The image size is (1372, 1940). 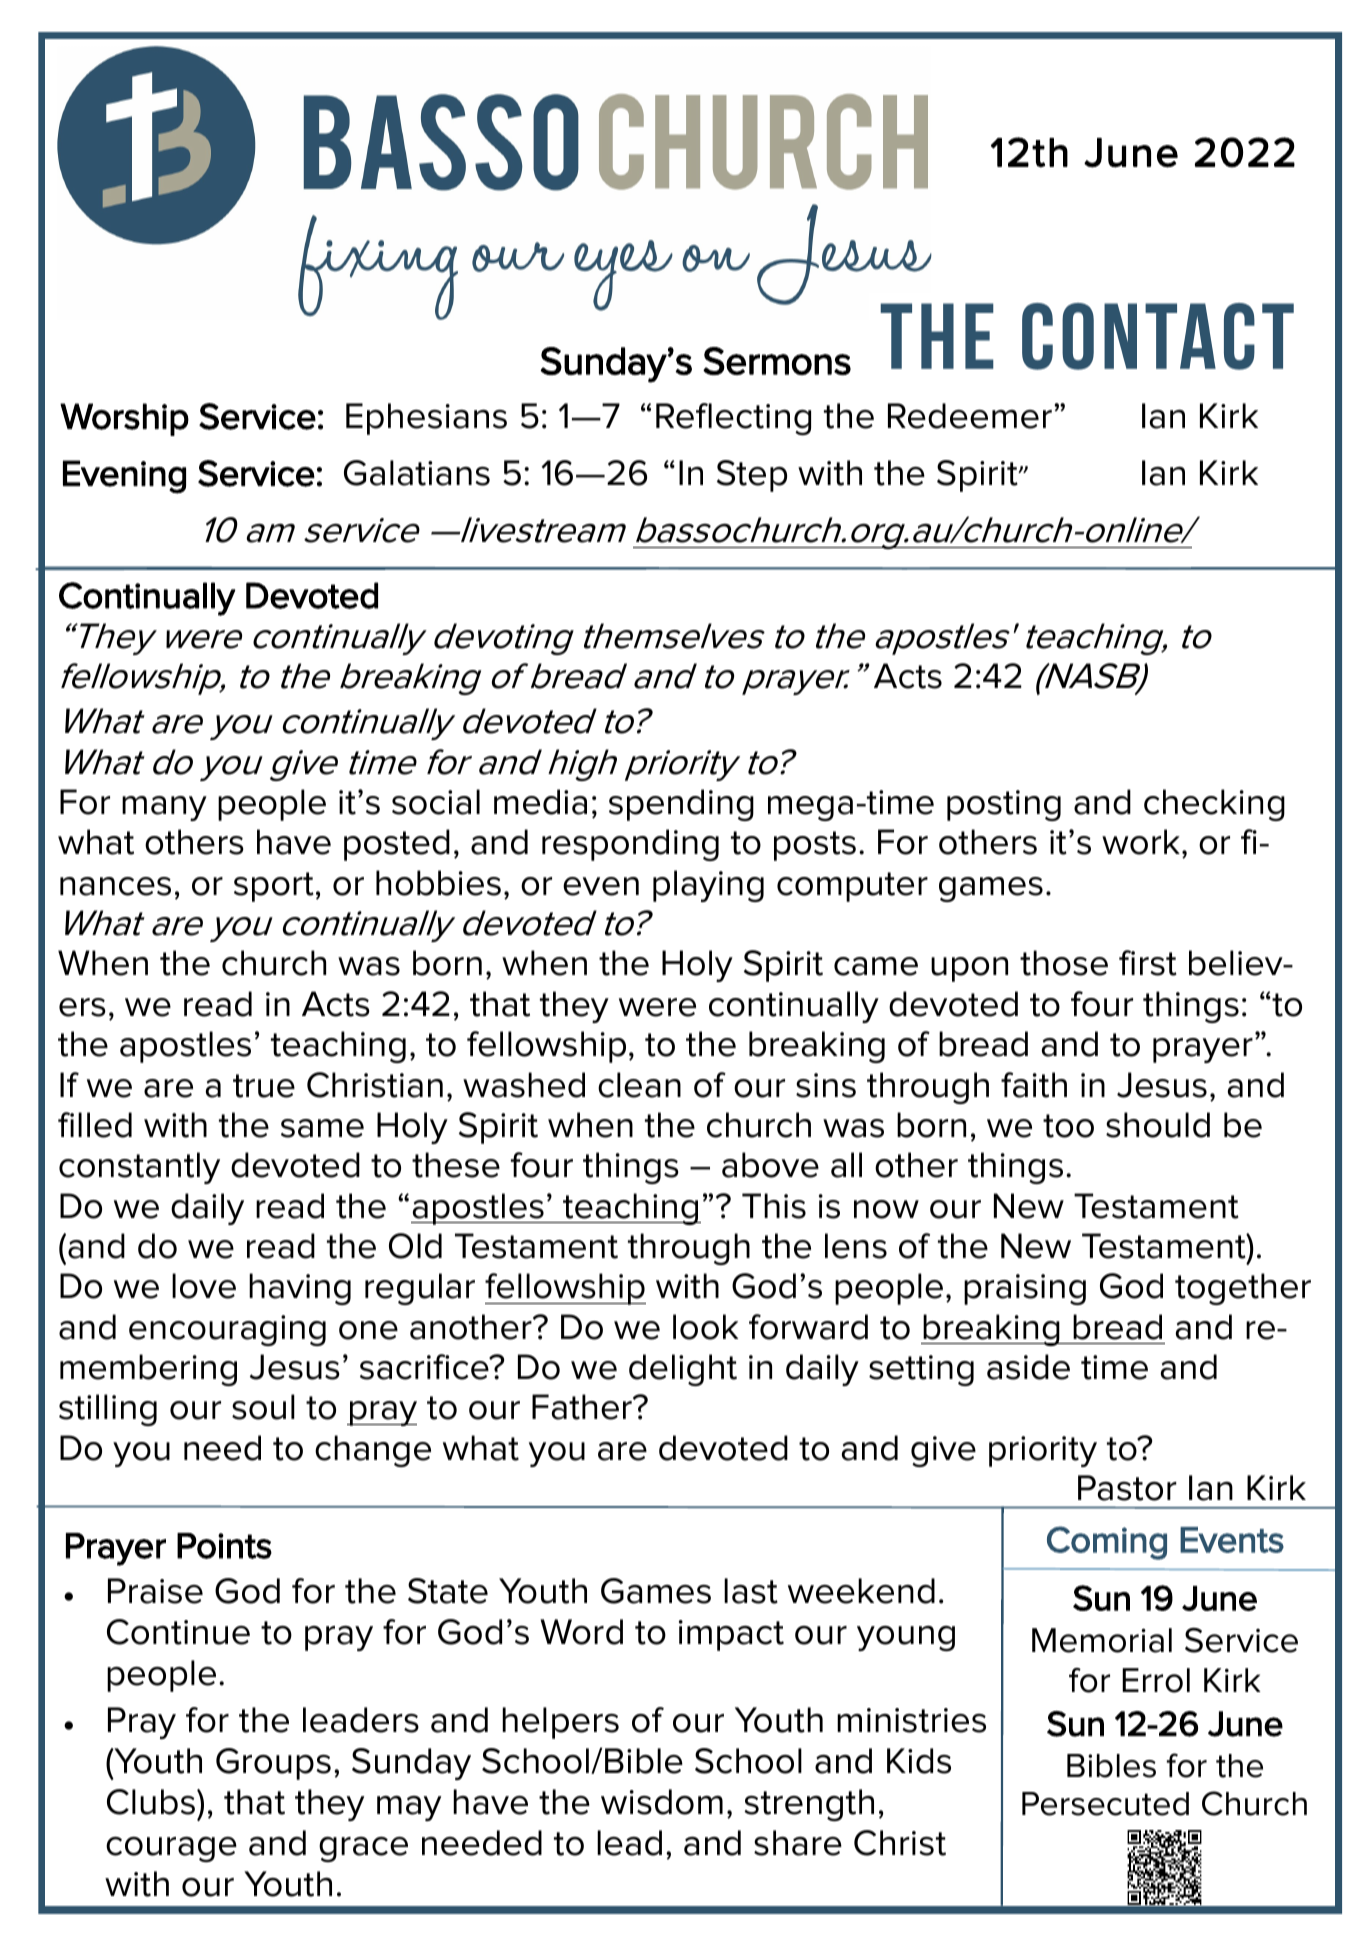 I want to click on Reflecting, so click(x=733, y=419).
